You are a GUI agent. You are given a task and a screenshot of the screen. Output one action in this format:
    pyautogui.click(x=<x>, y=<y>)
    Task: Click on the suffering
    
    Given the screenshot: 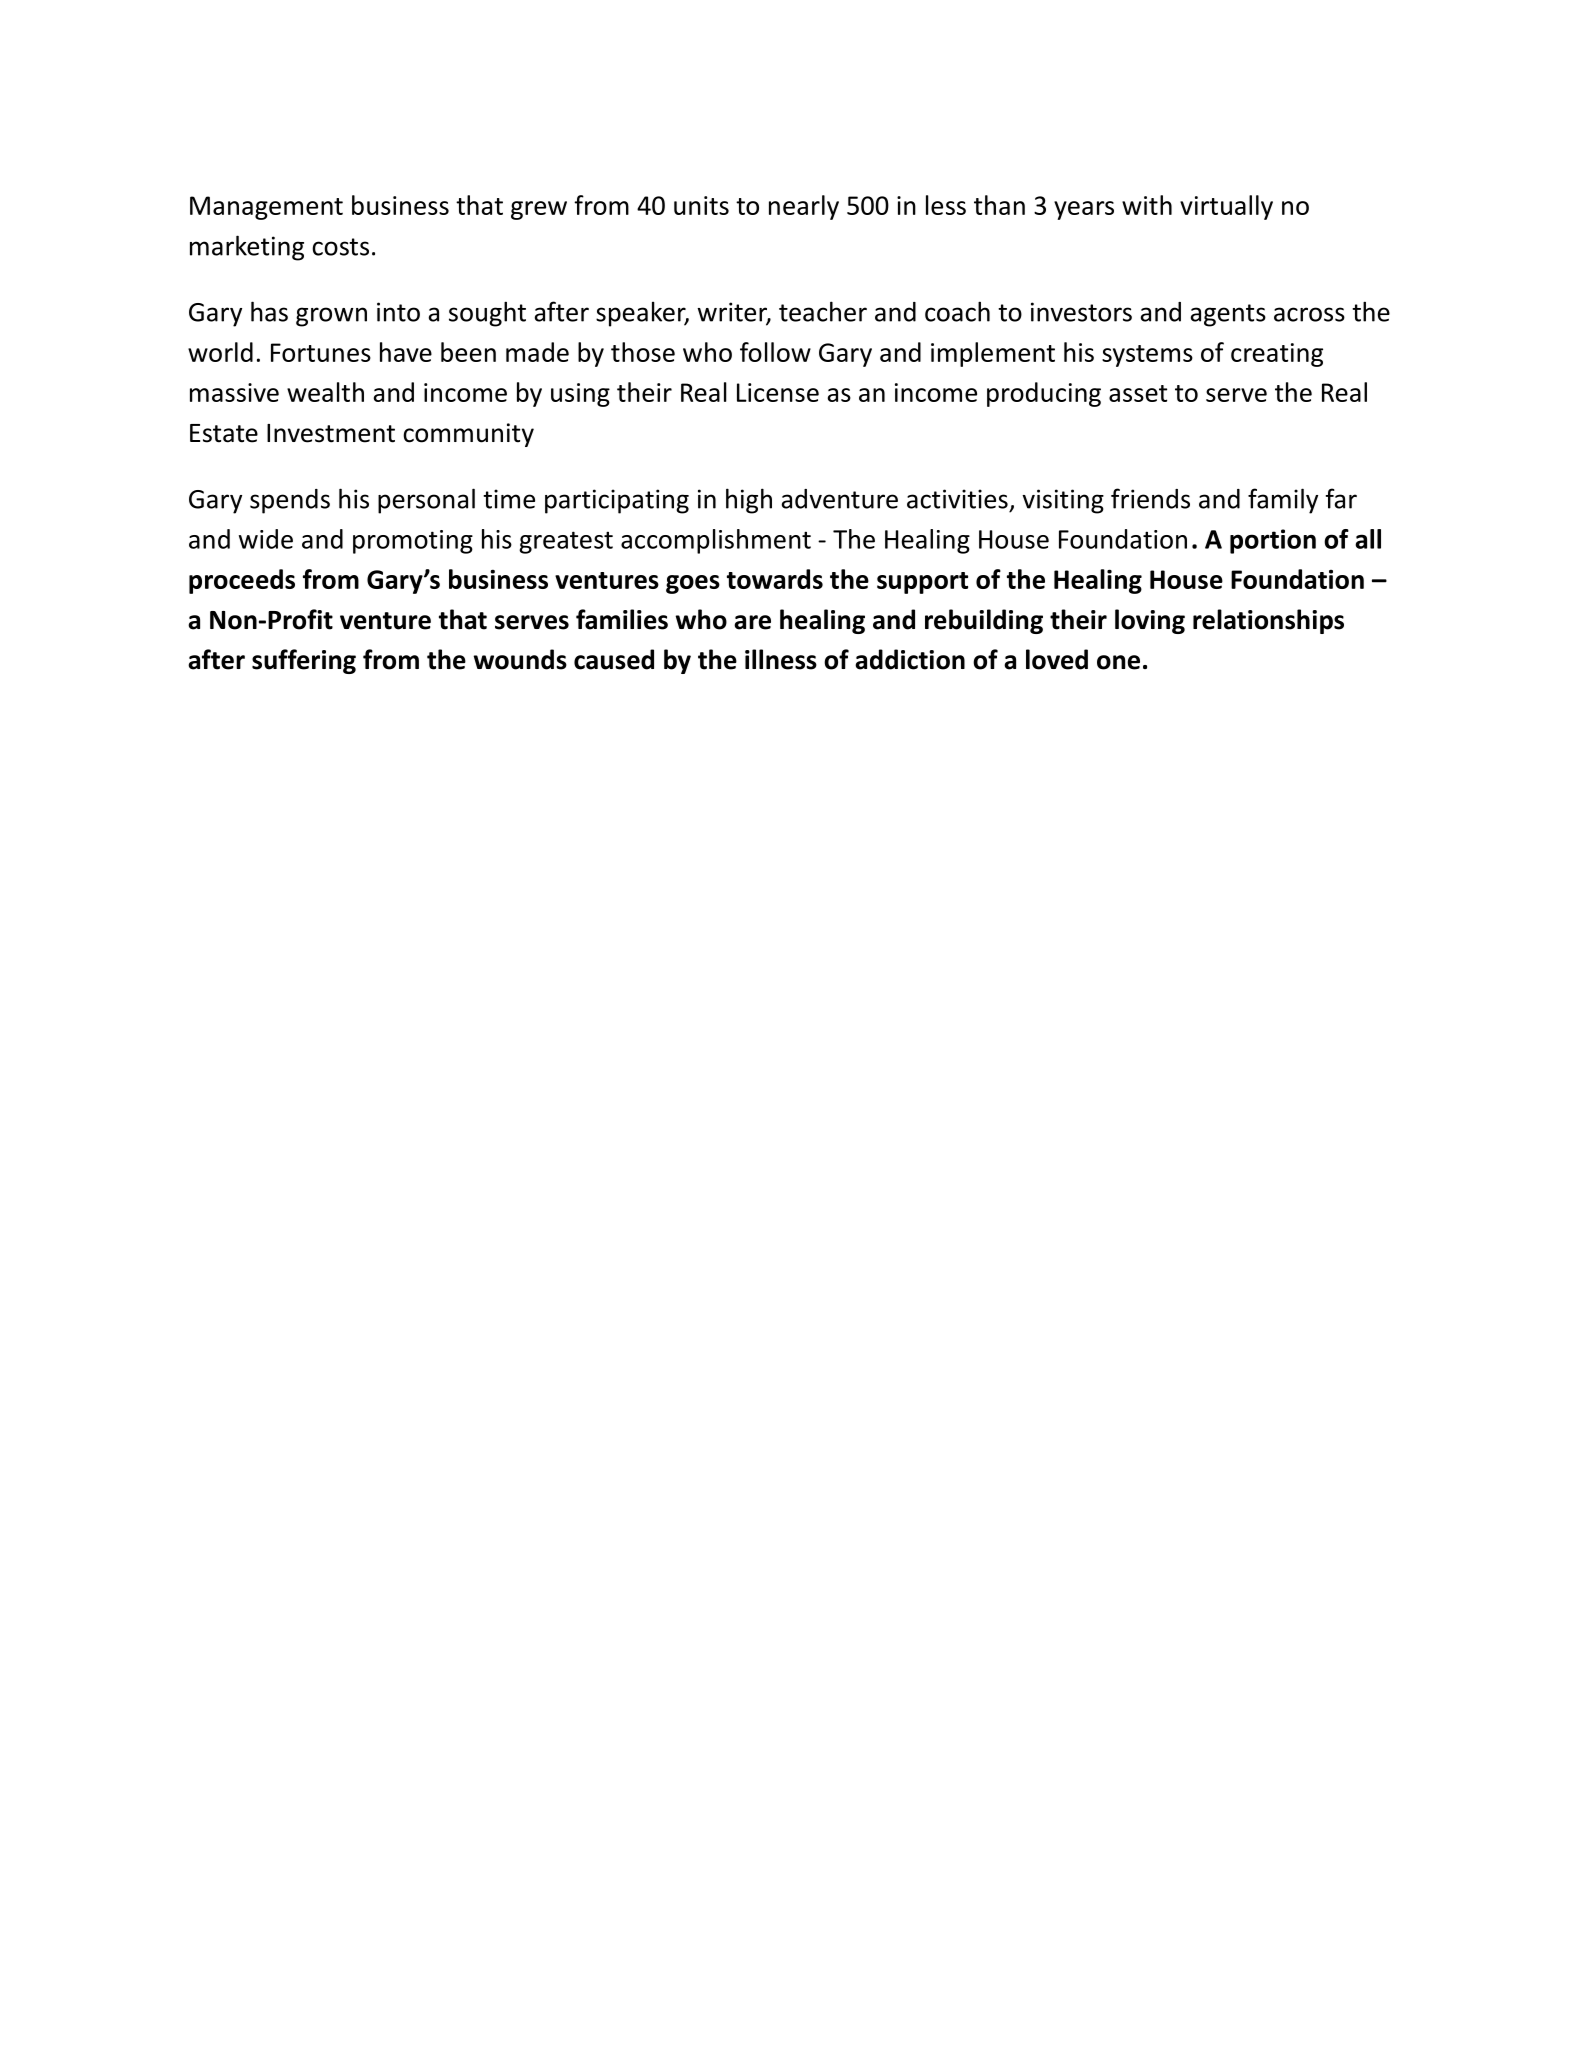 What is the action you would take?
    pyautogui.click(x=304, y=661)
